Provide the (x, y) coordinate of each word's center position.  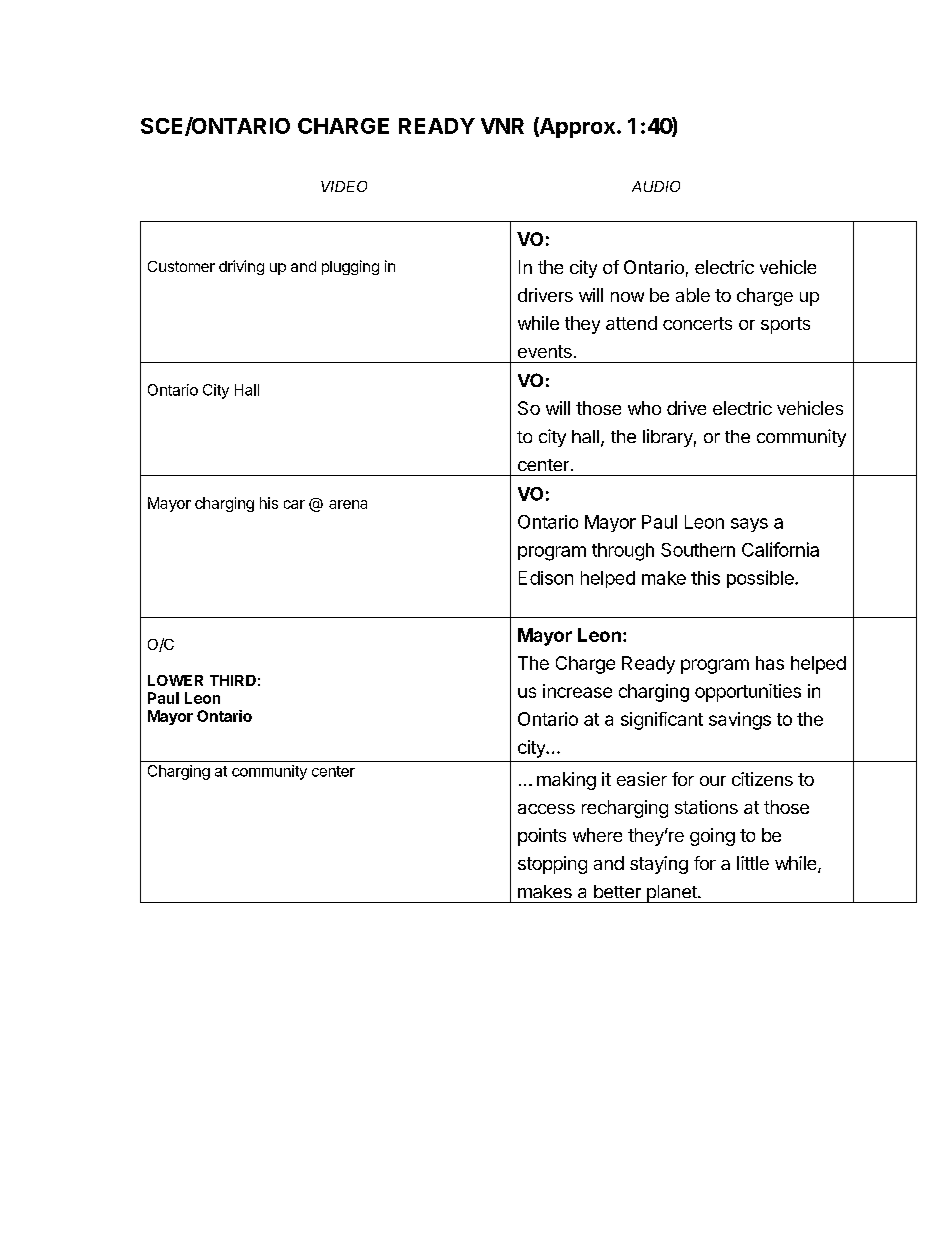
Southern (698, 550)
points (542, 837)
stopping (552, 865)
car (294, 504)
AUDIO (656, 186)
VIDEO (344, 186)
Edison (546, 578)
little (753, 863)
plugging (350, 267)
